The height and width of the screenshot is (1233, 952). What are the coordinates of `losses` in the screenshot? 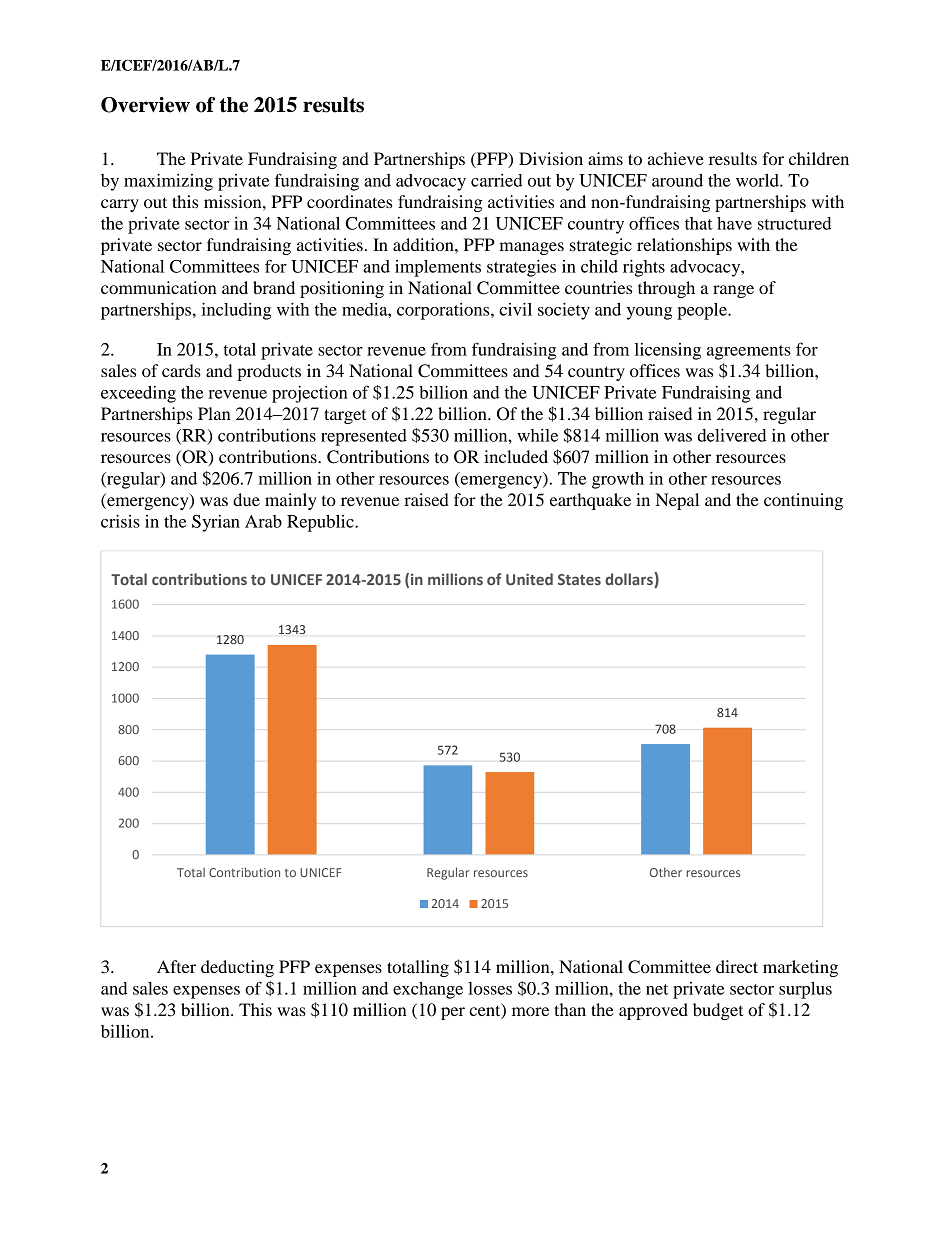 It's located at (490, 988).
